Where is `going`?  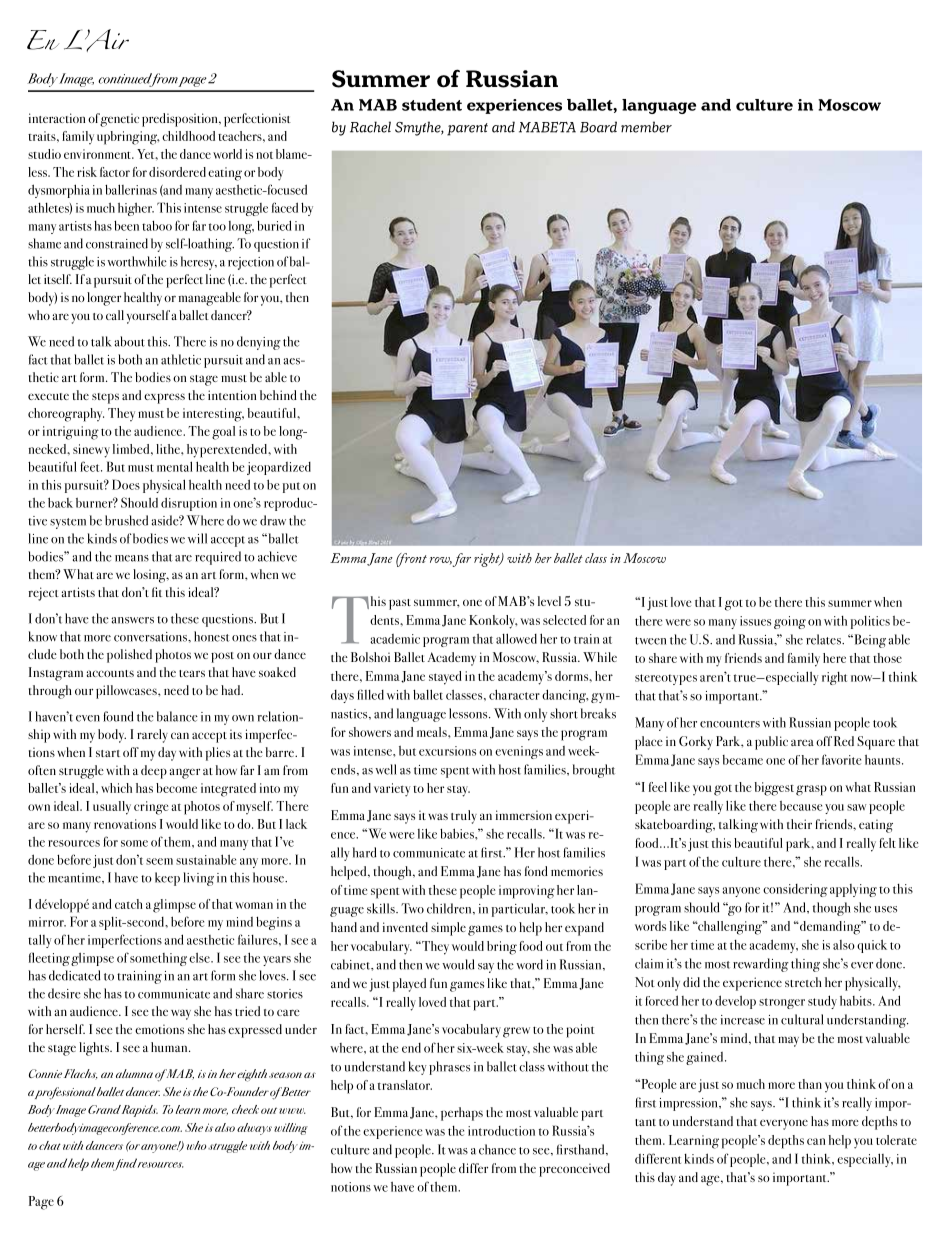 going is located at coordinates (790, 622).
